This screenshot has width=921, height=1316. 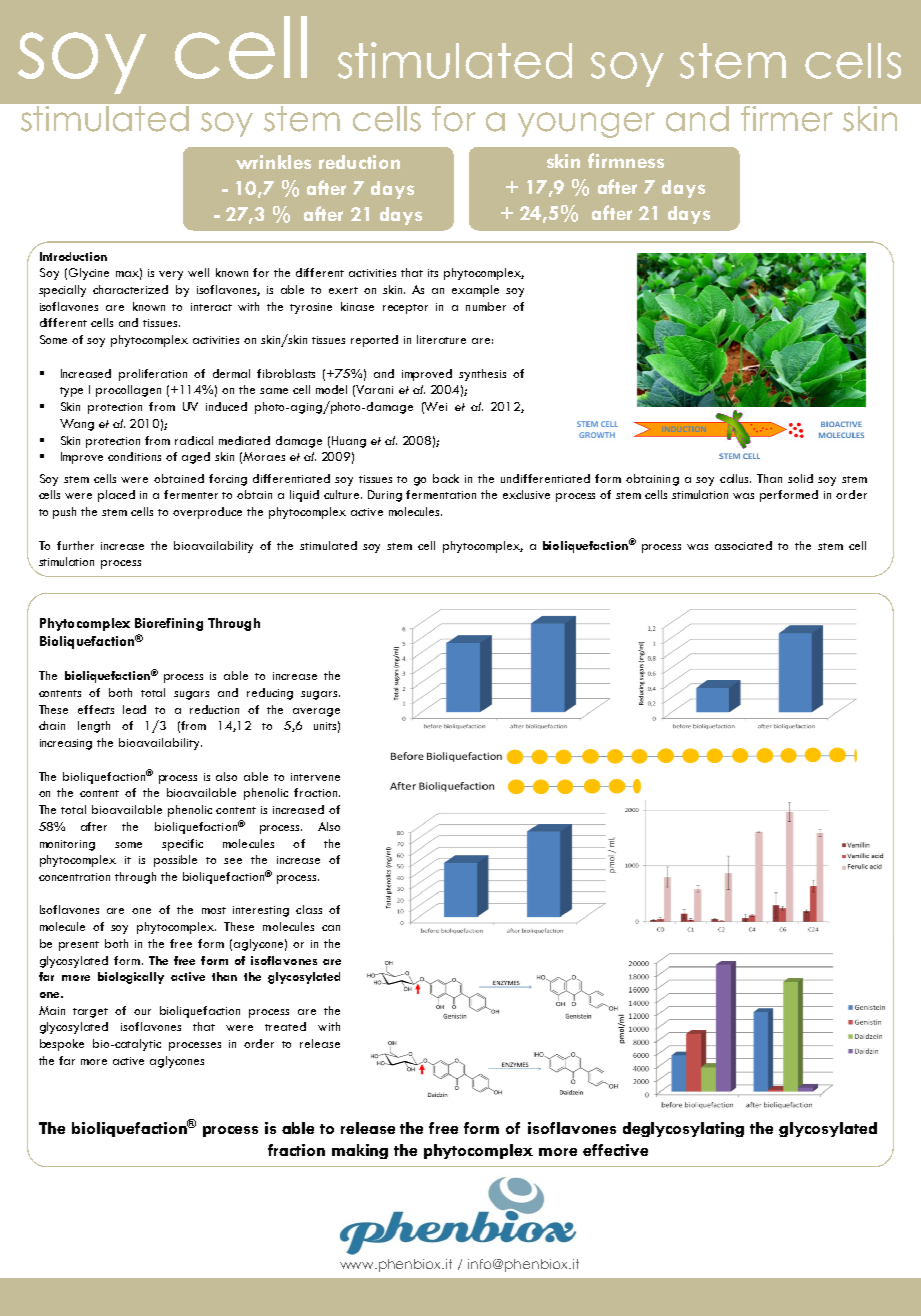 I want to click on lead, so click(x=134, y=709).
